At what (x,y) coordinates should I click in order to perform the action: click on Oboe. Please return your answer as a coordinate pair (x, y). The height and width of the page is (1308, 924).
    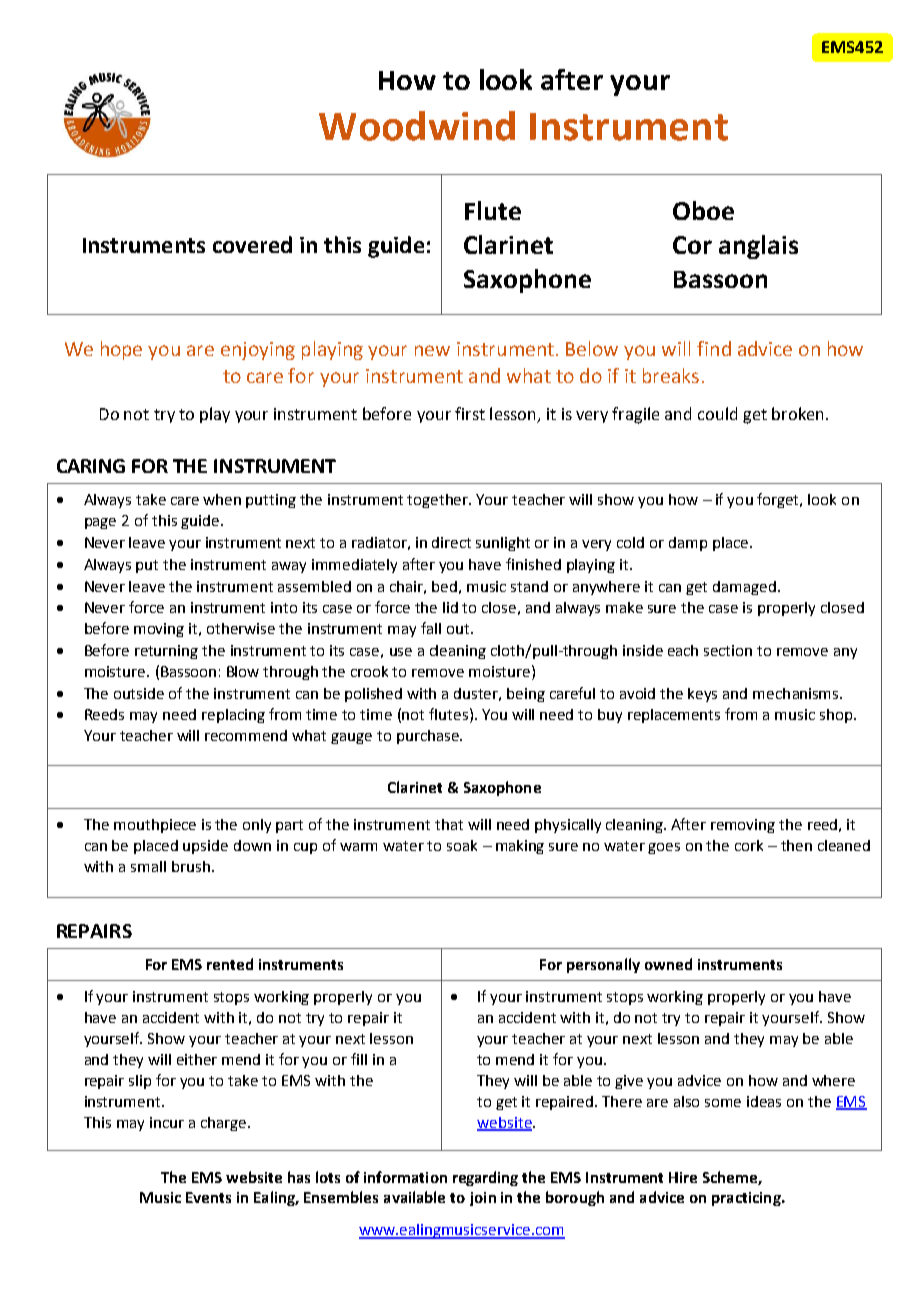
    Looking at the image, I should click on (703, 210).
